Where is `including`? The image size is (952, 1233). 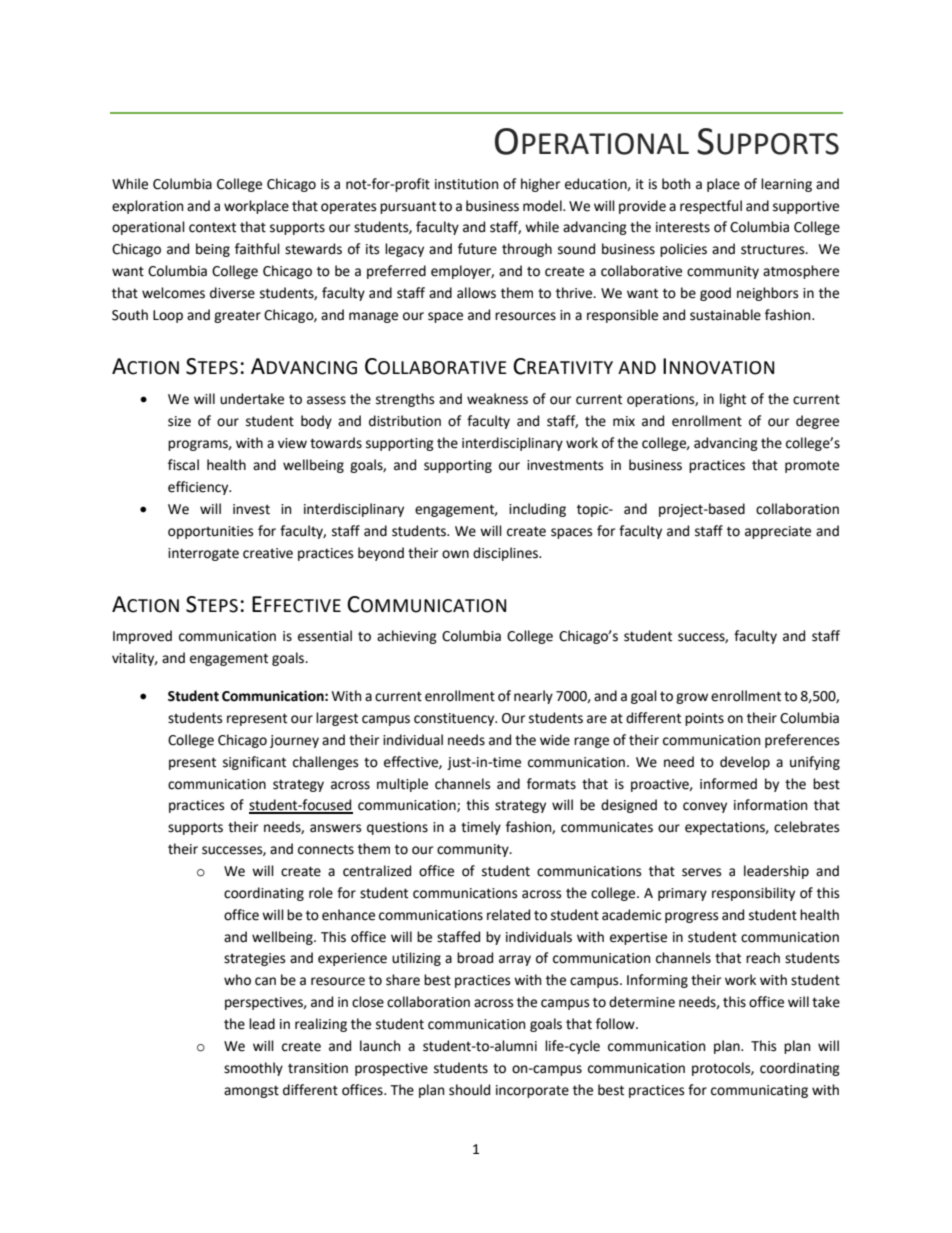
including is located at coordinates (537, 510).
